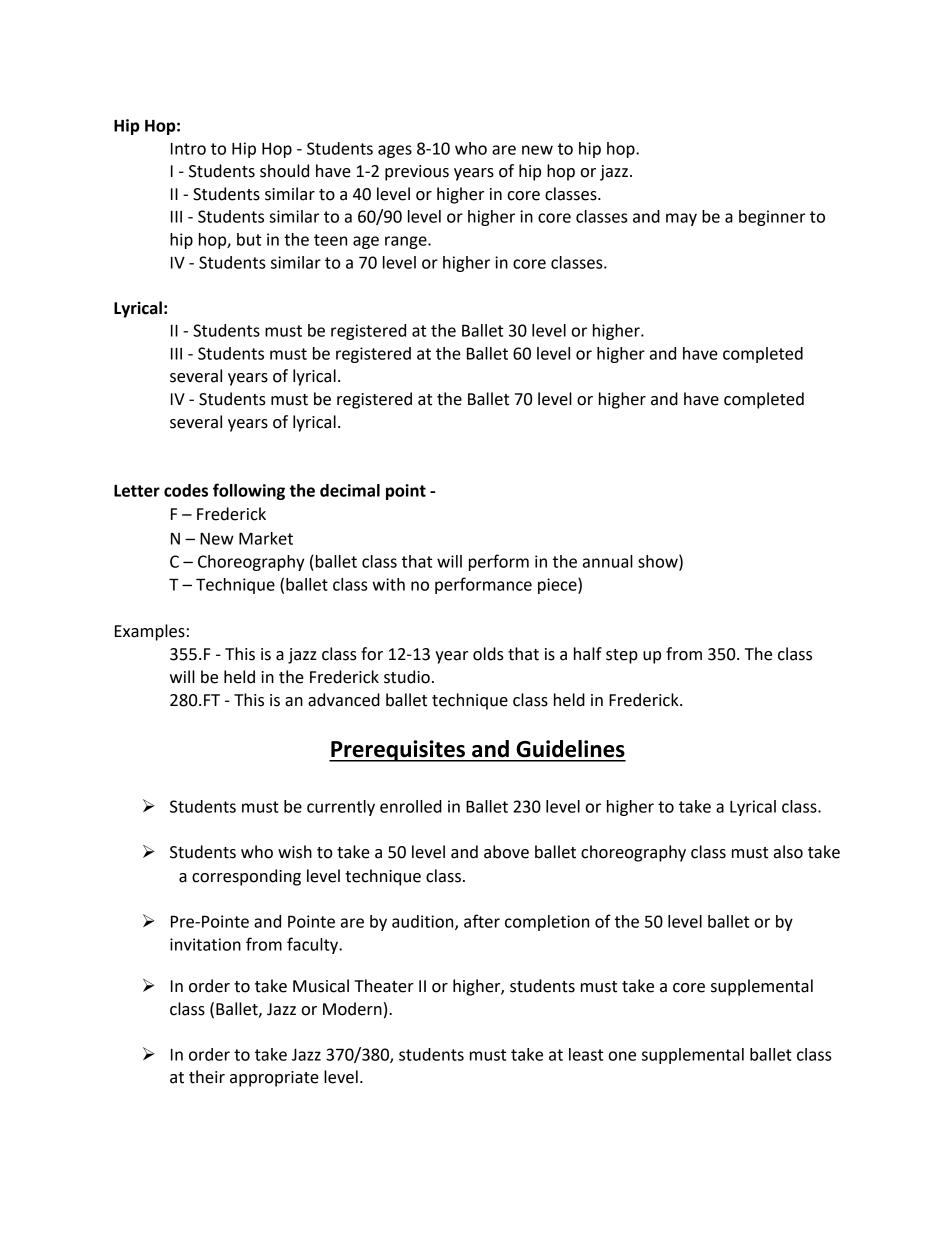 This screenshot has width=952, height=1233. What do you see at coordinates (384, 986) in the screenshot?
I see `Theater` at bounding box center [384, 986].
